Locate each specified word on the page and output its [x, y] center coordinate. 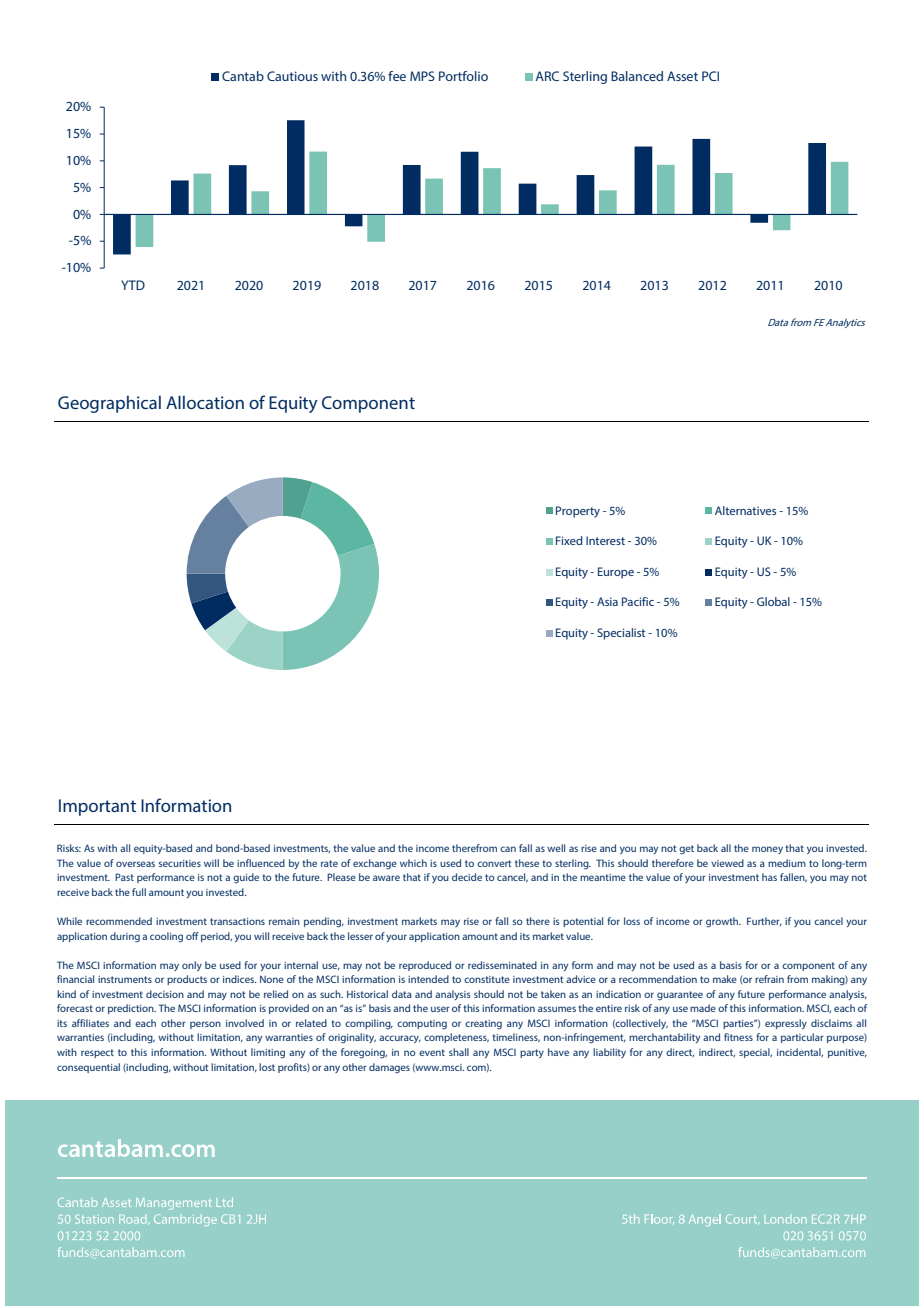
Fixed [569, 540]
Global [773, 601]
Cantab [243, 76]
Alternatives [745, 510]
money [767, 850]
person [205, 1025]
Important [97, 807]
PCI [710, 76]
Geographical [109, 404]
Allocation [205, 402]
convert [494, 863]
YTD [133, 285]
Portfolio [463, 76]
